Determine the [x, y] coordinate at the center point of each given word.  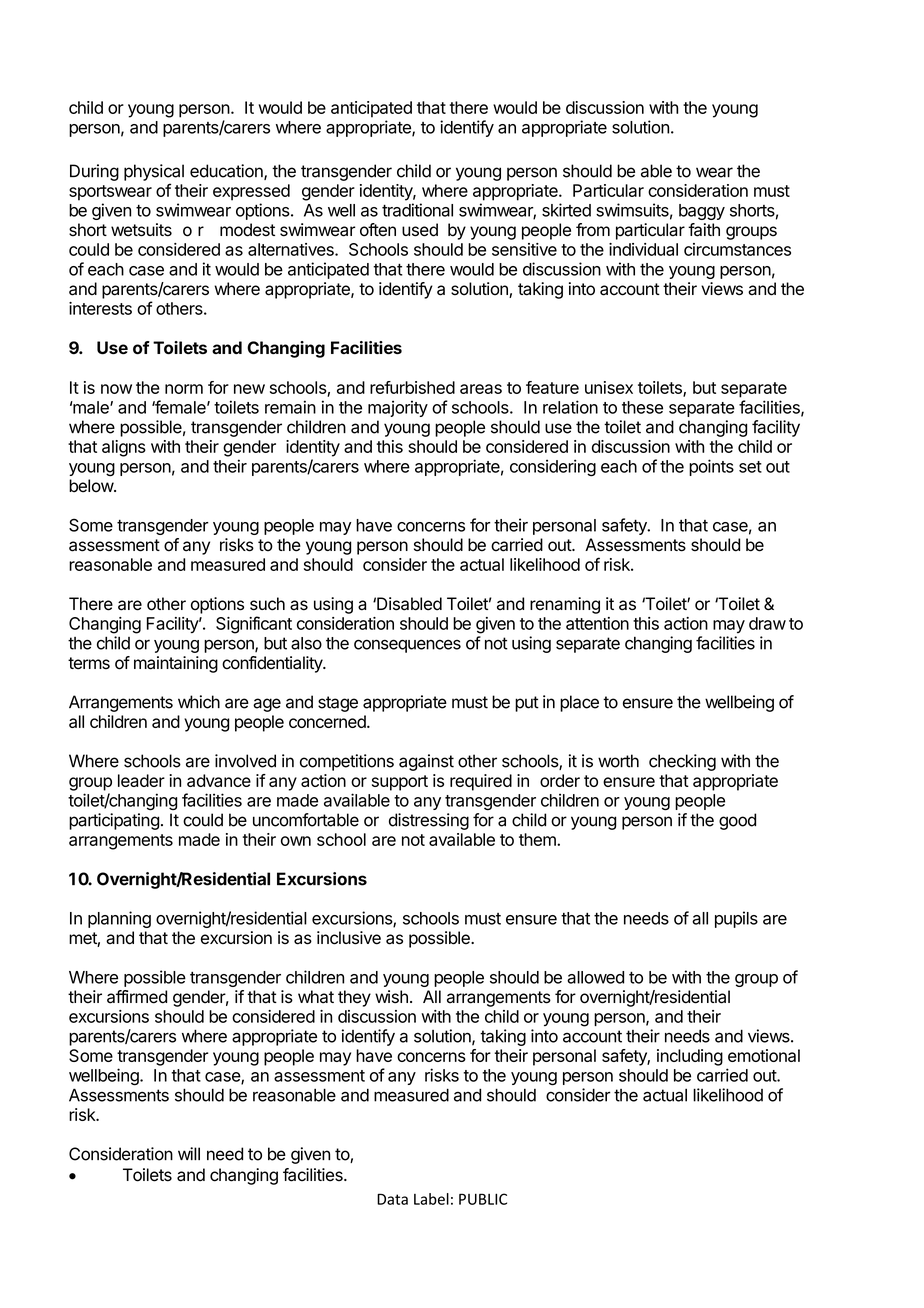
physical [154, 172]
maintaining [176, 664]
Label [431, 1199]
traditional [417, 210]
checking [682, 762]
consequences [407, 646]
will [189, 1153]
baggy [702, 212]
